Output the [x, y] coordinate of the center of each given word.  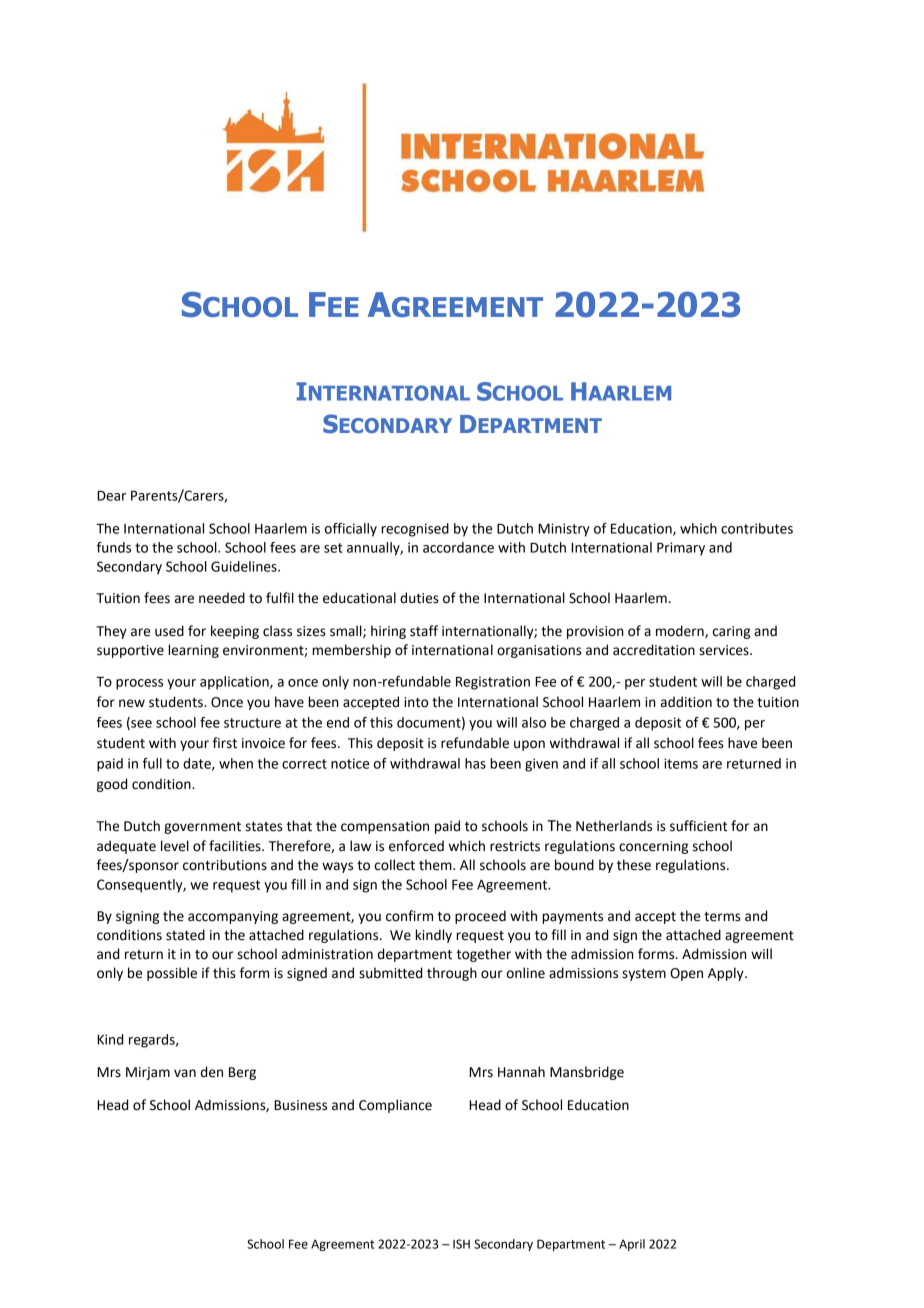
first [225, 743]
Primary [681, 549]
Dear [111, 496]
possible [172, 974]
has [475, 763]
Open [686, 974]
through [452, 974]
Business [300, 1105]
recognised [415, 530]
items [681, 763]
